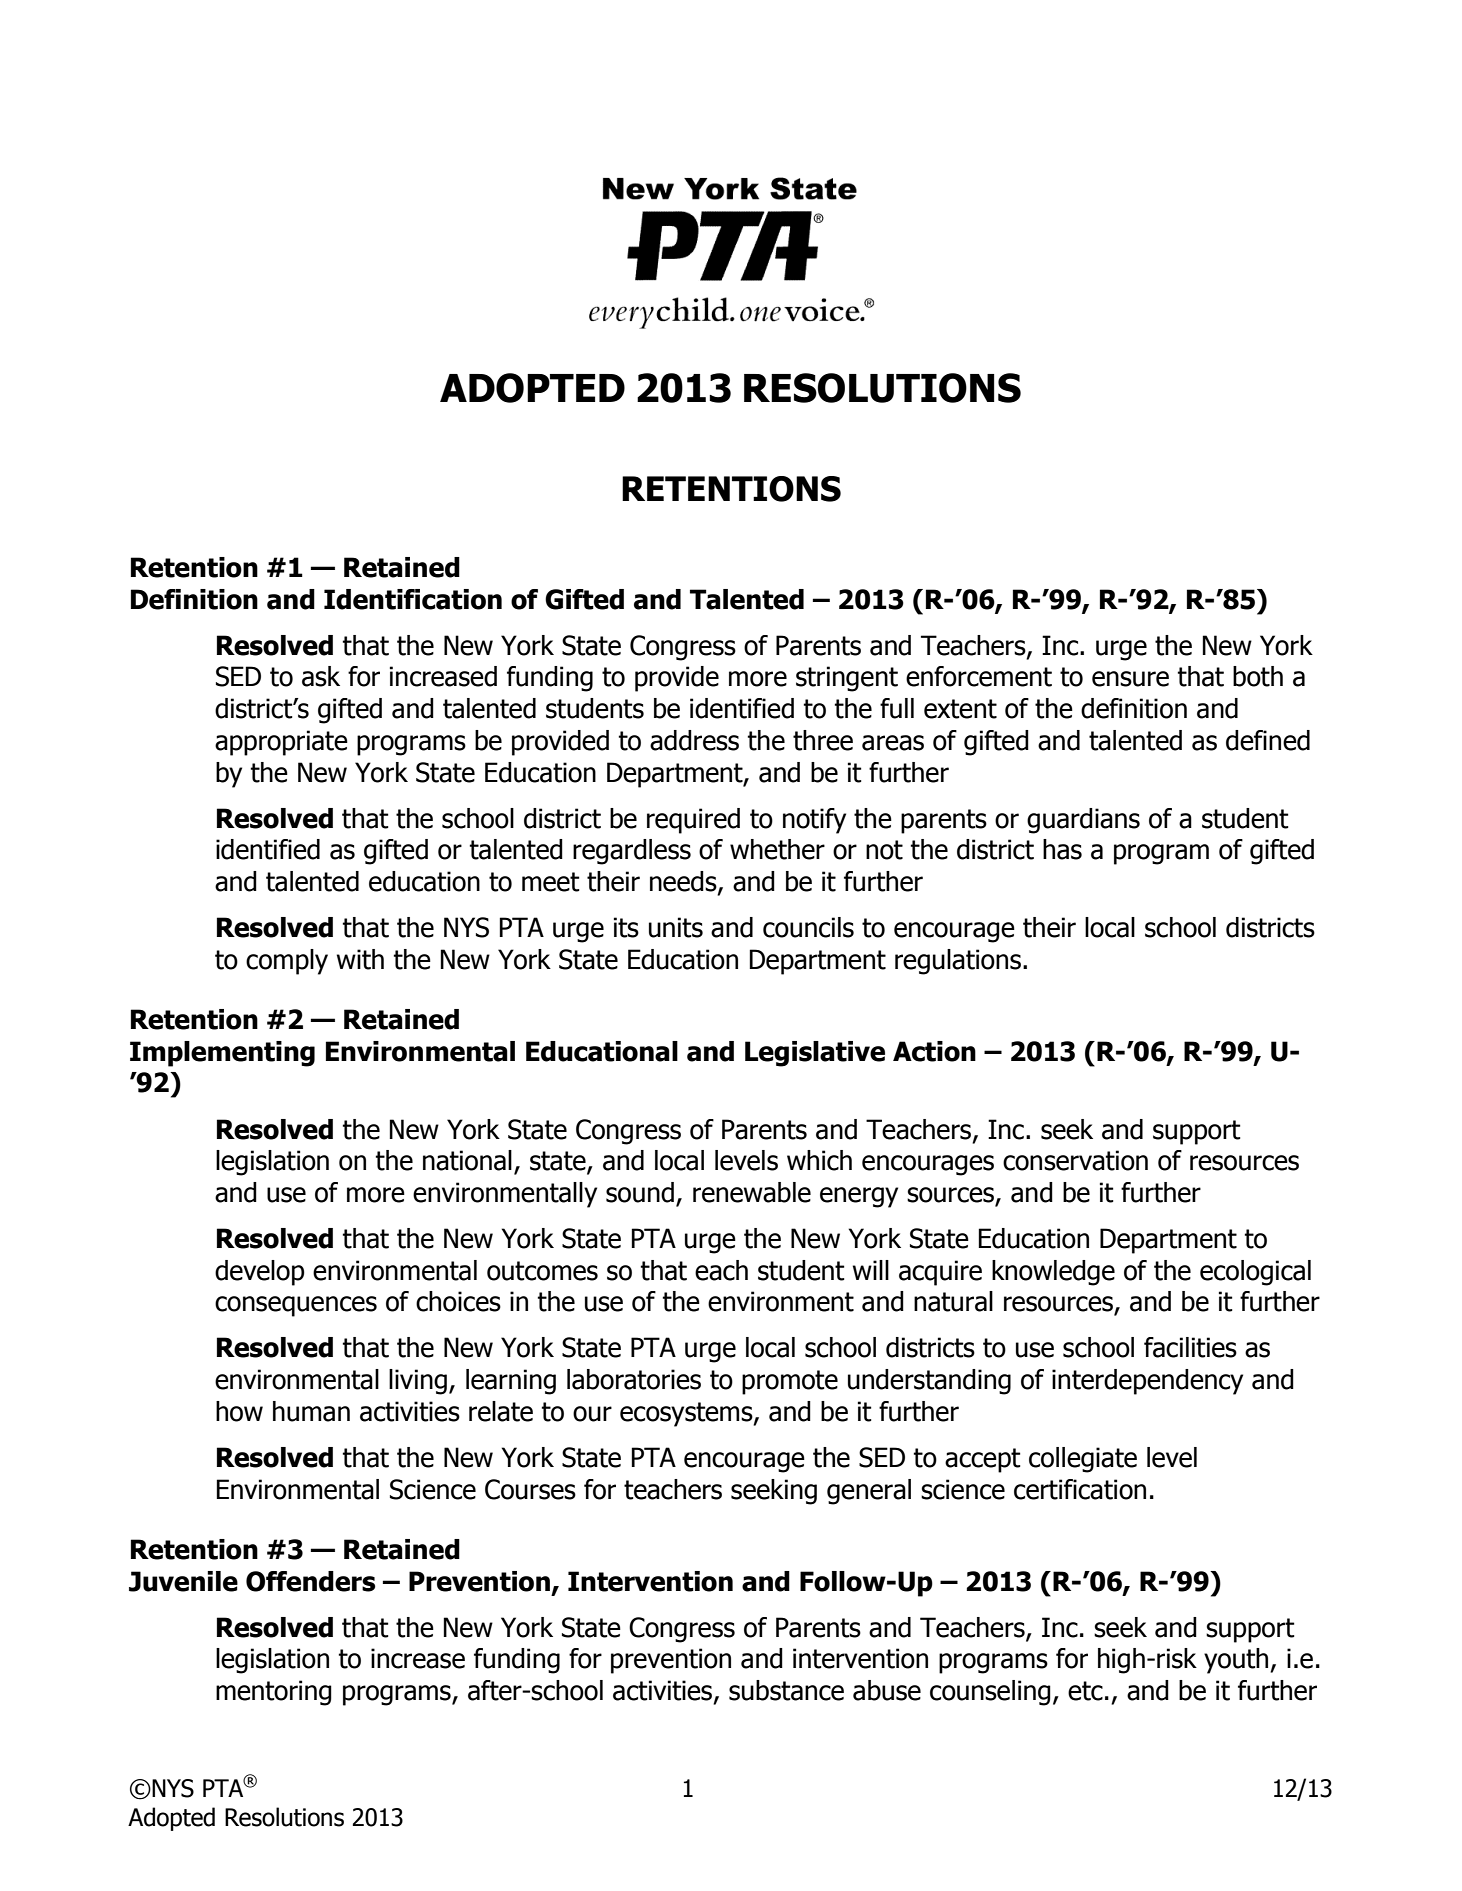  I want to click on ask, so click(321, 676).
